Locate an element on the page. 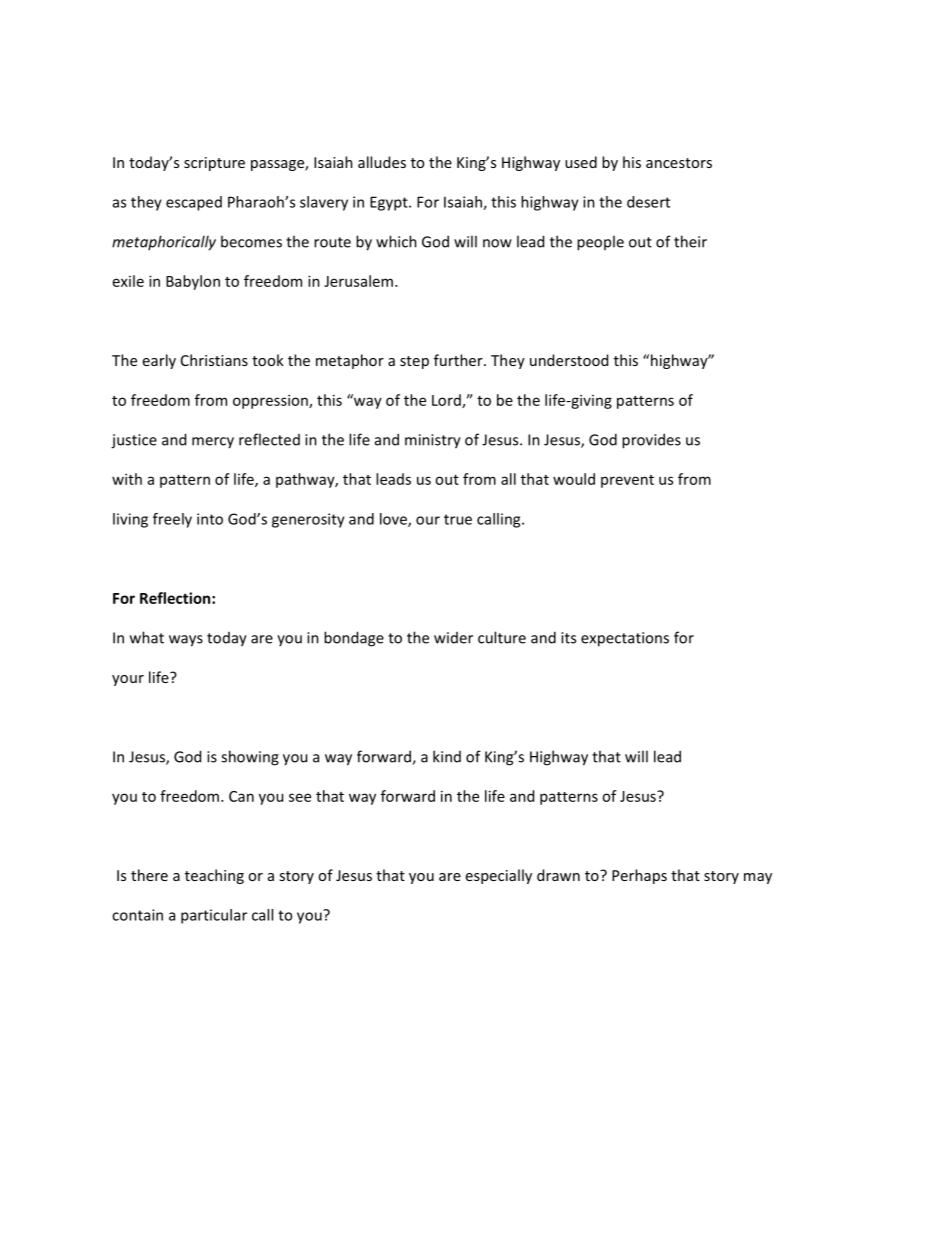 The height and width of the image is (1233, 952). prevent is located at coordinates (627, 481).
